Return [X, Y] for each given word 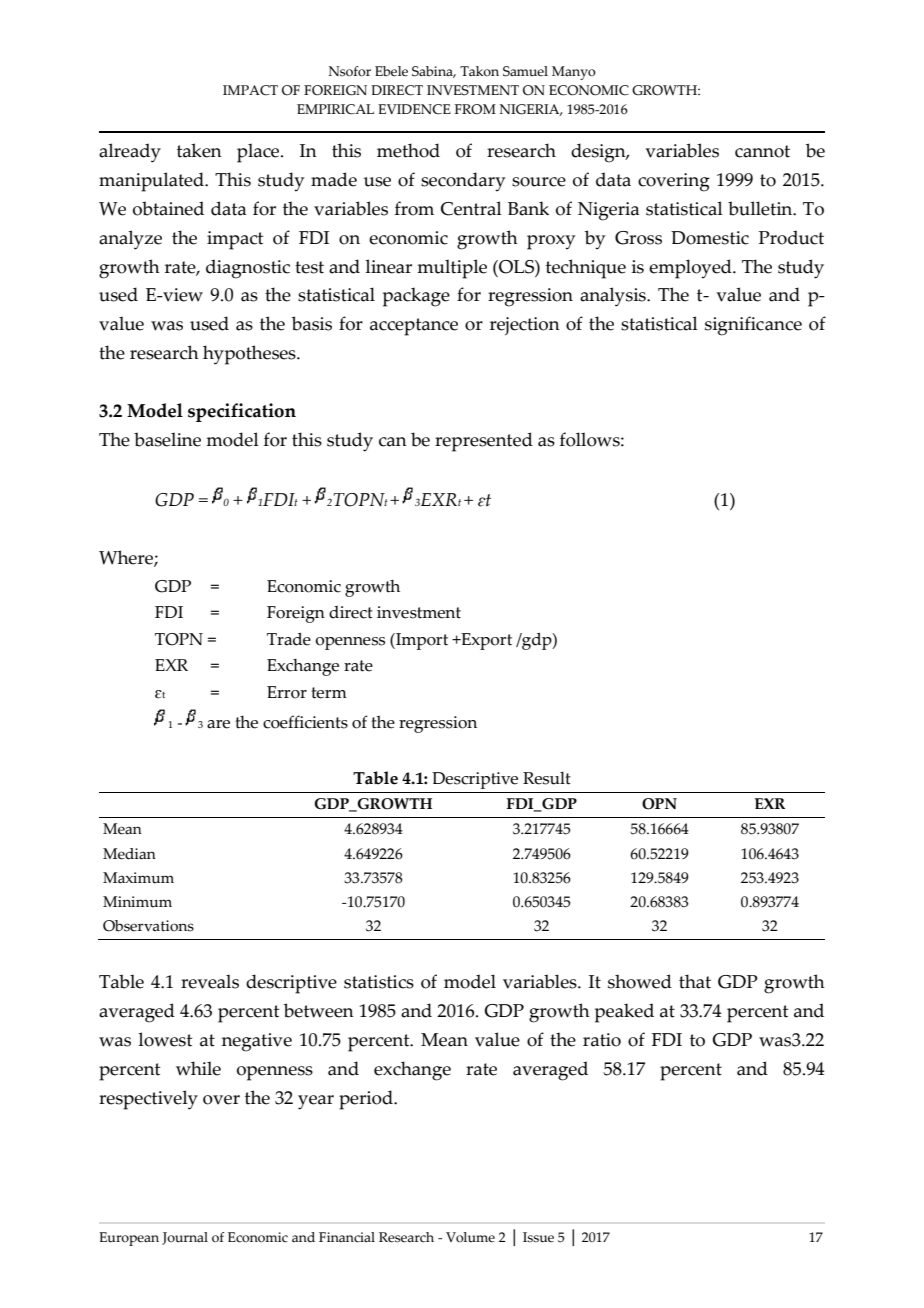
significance [753, 326]
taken [199, 150]
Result [547, 778]
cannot [762, 151]
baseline [167, 439]
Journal [185, 1238]
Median [129, 854]
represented [484, 442]
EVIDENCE [414, 109]
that [695, 981]
